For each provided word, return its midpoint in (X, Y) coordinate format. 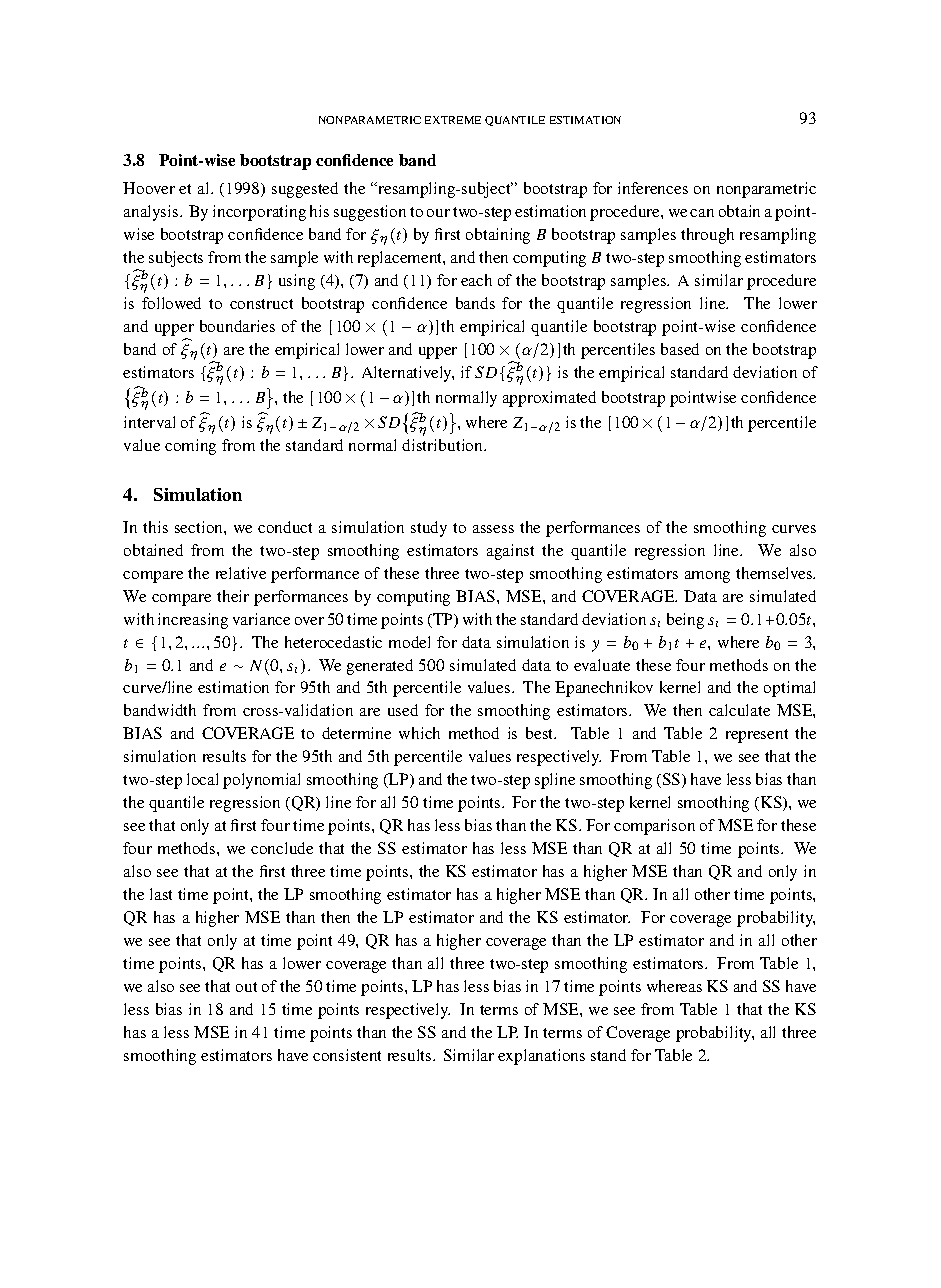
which (419, 733)
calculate (739, 710)
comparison (654, 827)
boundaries (237, 326)
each (476, 280)
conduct (285, 527)
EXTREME (453, 120)
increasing (193, 621)
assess (493, 529)
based (680, 349)
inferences (653, 188)
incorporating (259, 213)
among (707, 577)
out (246, 987)
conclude (282, 848)
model (409, 642)
